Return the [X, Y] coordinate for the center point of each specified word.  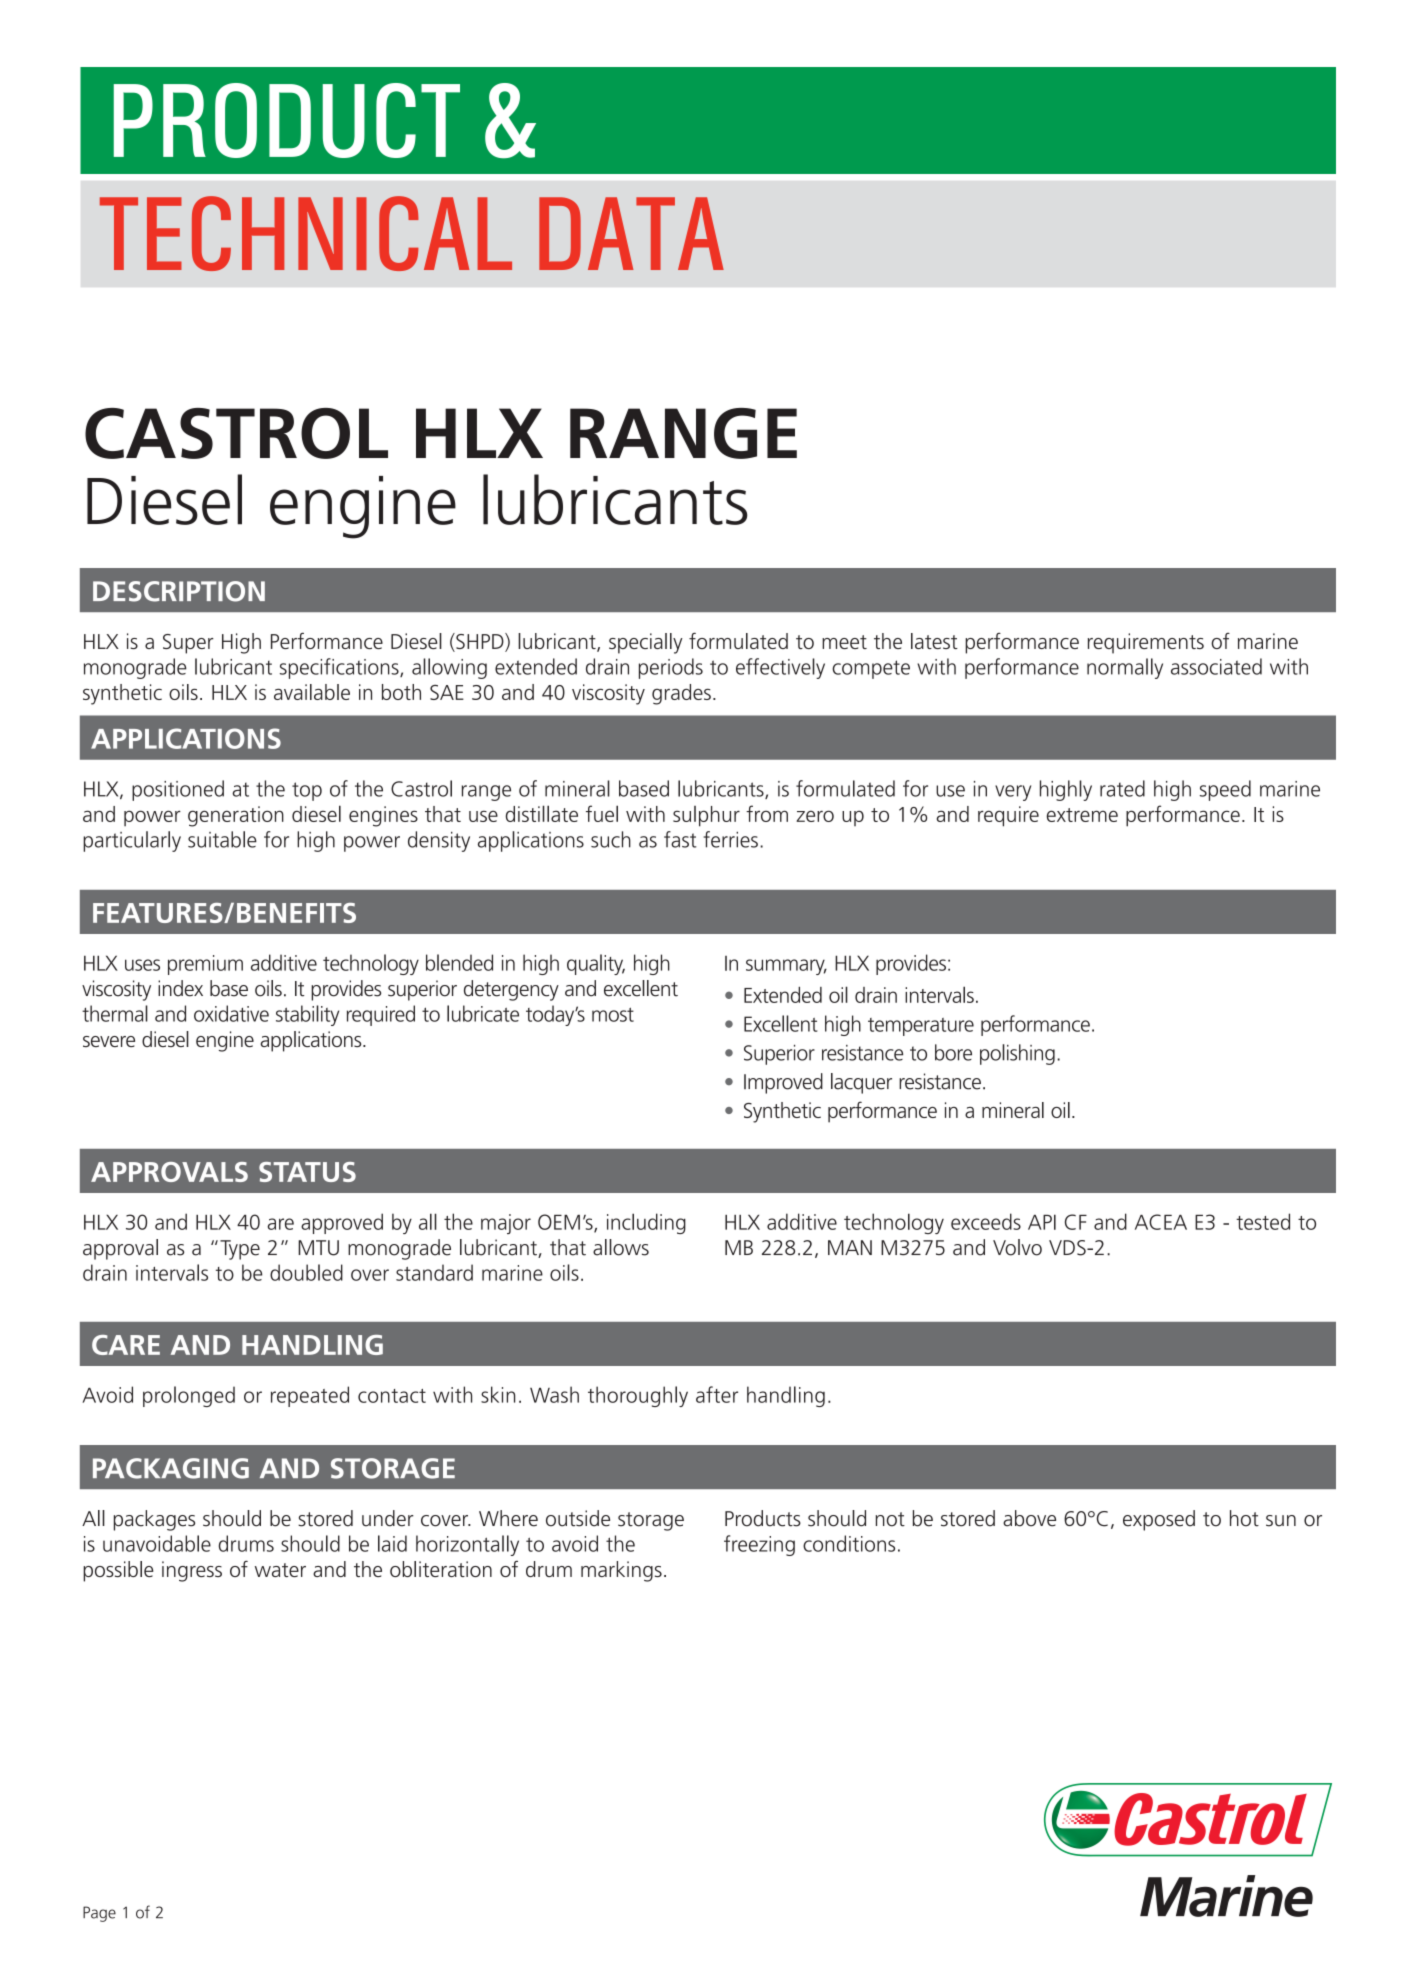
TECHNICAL [306, 233]
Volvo [1017, 1247]
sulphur [706, 816]
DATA [631, 233]
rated [1122, 788]
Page [99, 1914]
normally [1125, 668]
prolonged [189, 1396]
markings [621, 1571]
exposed [1159, 1520]
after [717, 1394]
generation [236, 816]
